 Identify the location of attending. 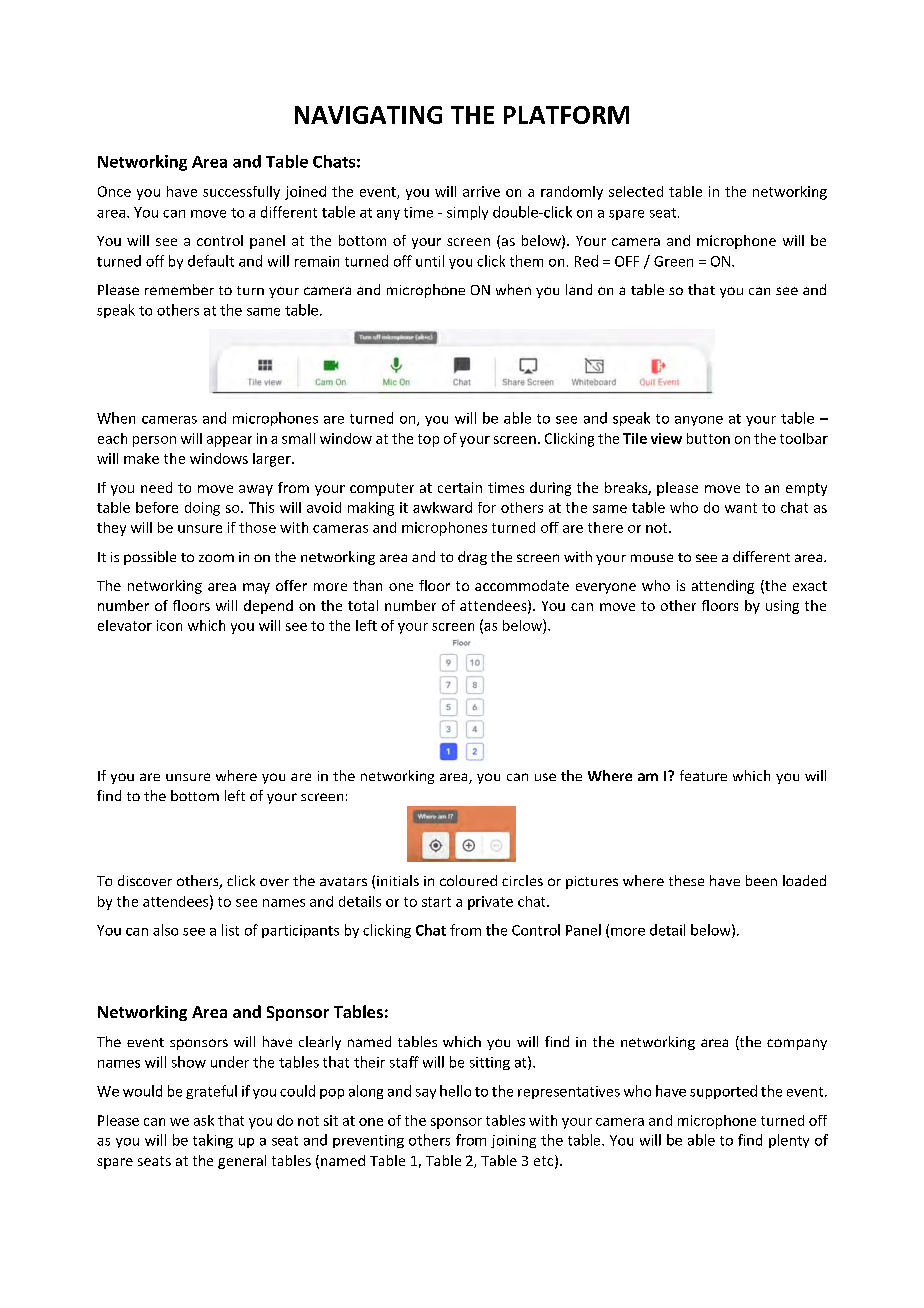
(723, 587).
